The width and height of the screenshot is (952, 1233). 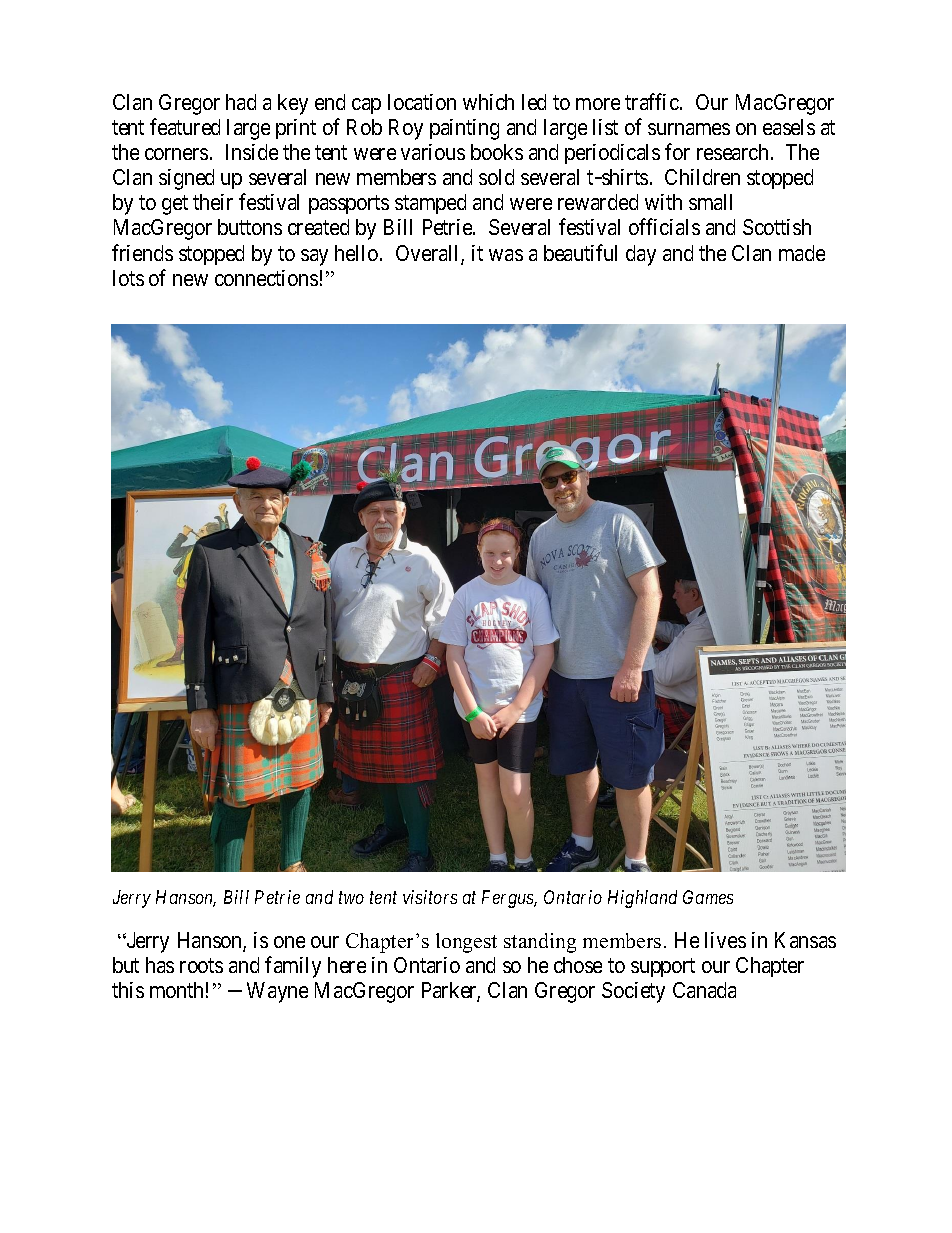 I want to click on was, so click(x=506, y=255).
